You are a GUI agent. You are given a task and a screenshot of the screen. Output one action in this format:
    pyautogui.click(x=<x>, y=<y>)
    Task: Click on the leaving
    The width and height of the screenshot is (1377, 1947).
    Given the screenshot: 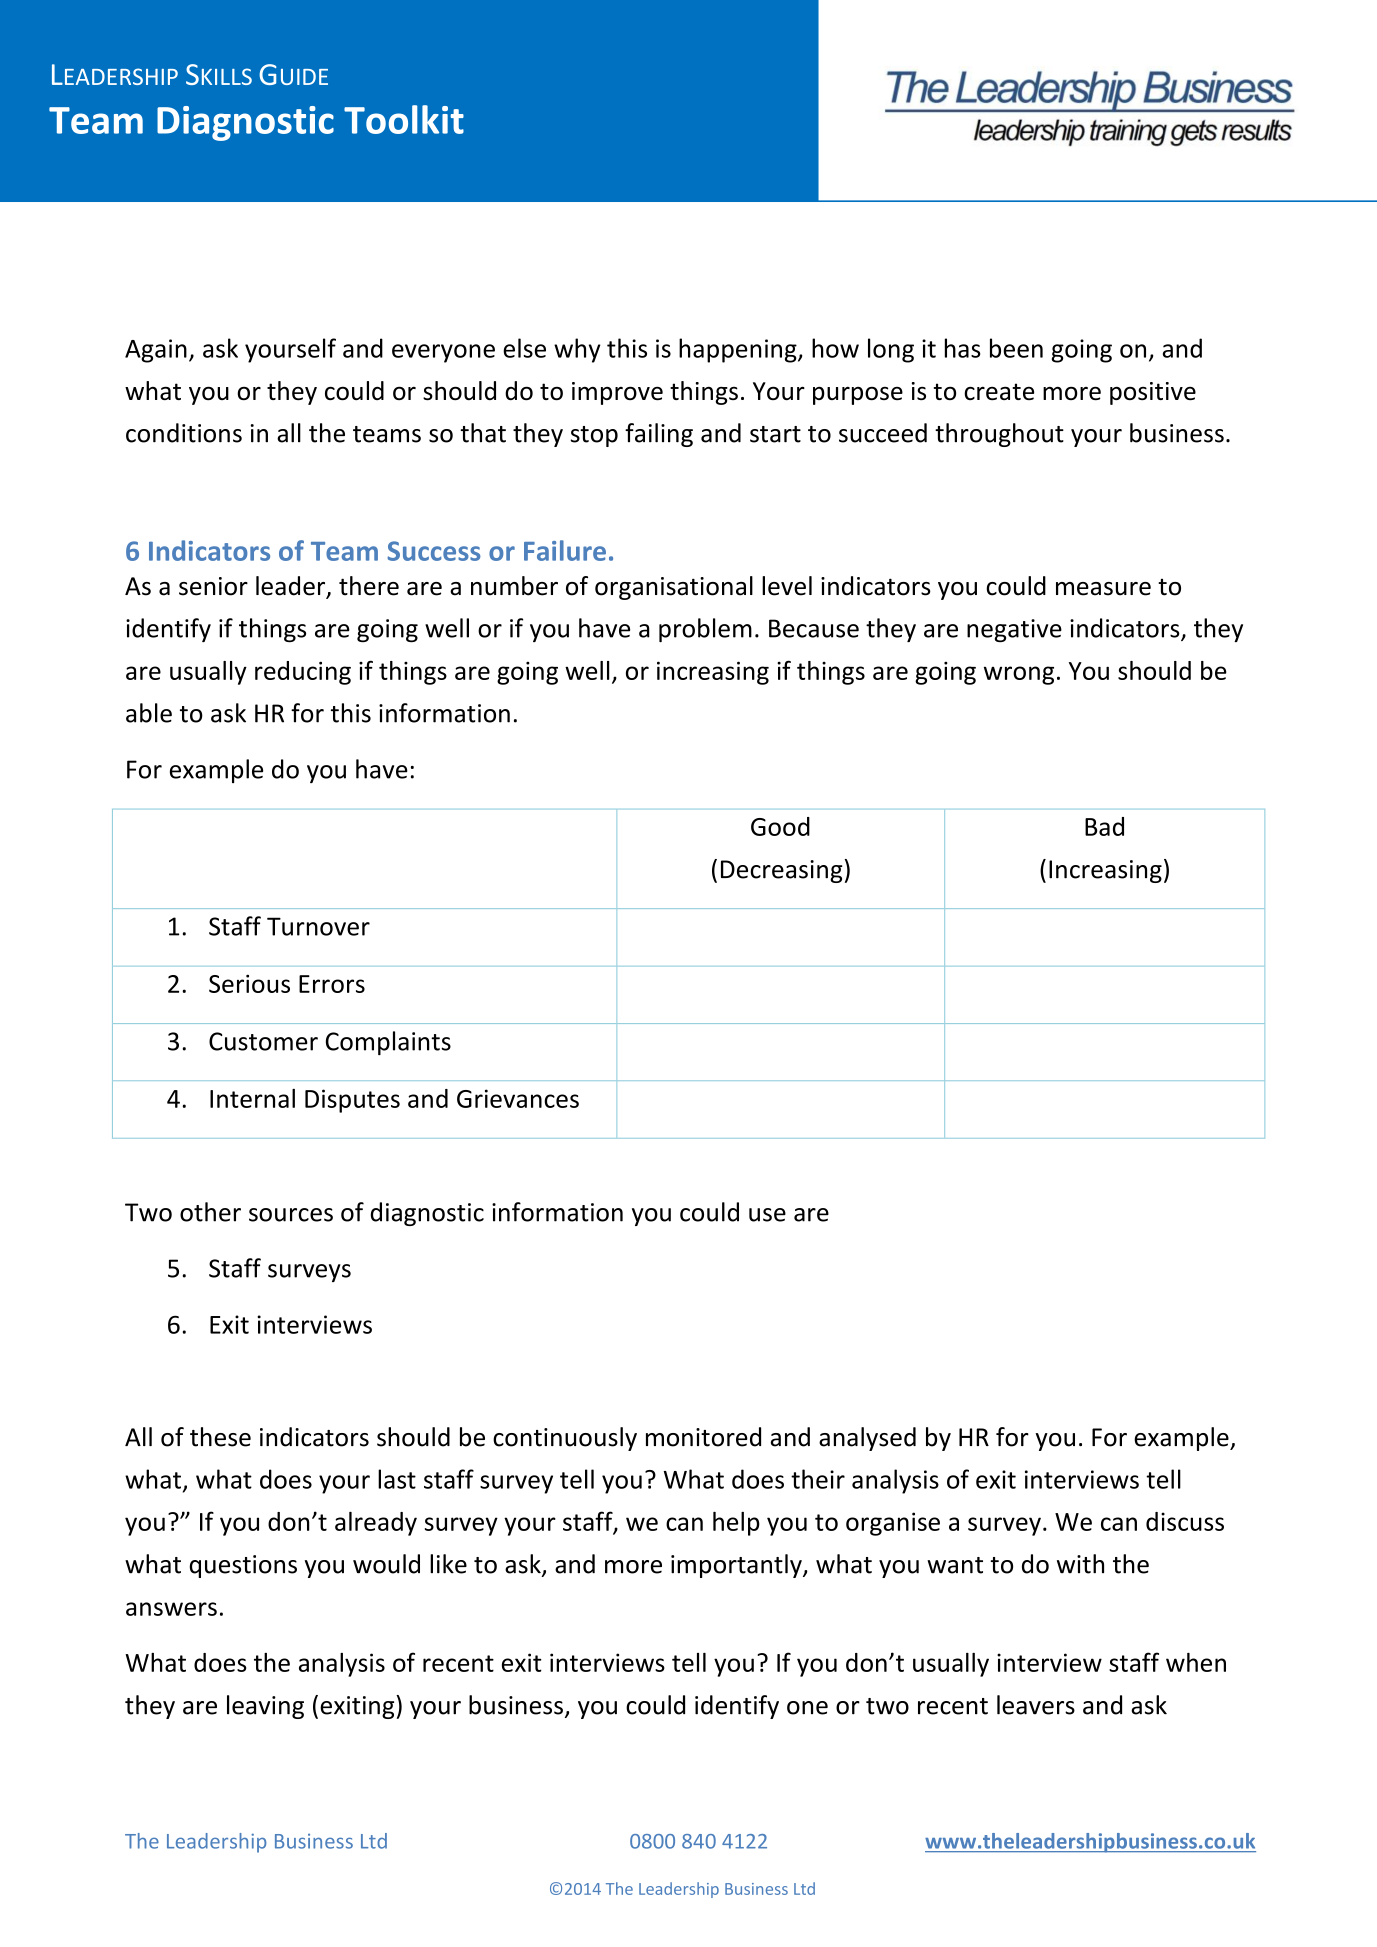 What is the action you would take?
    pyautogui.click(x=265, y=1707)
